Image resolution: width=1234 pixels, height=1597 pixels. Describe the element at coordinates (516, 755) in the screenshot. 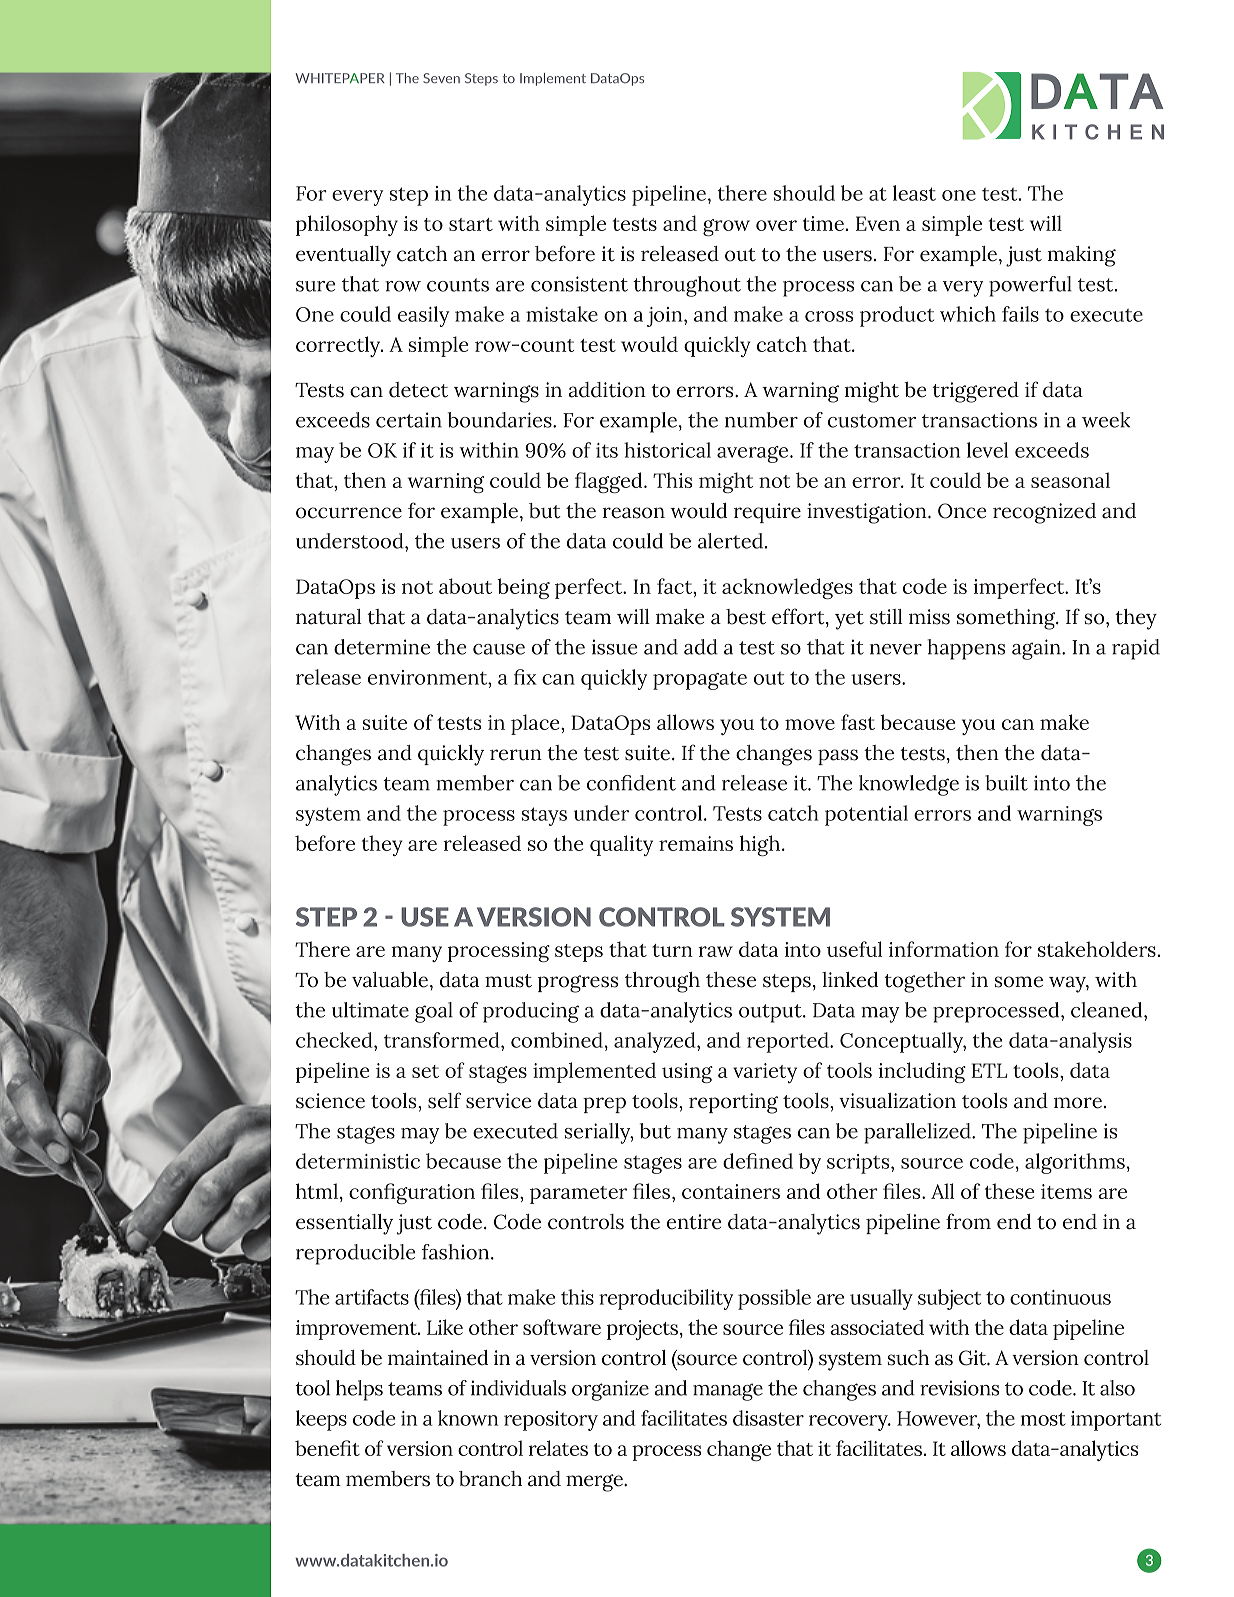

I see `rerun` at that location.
